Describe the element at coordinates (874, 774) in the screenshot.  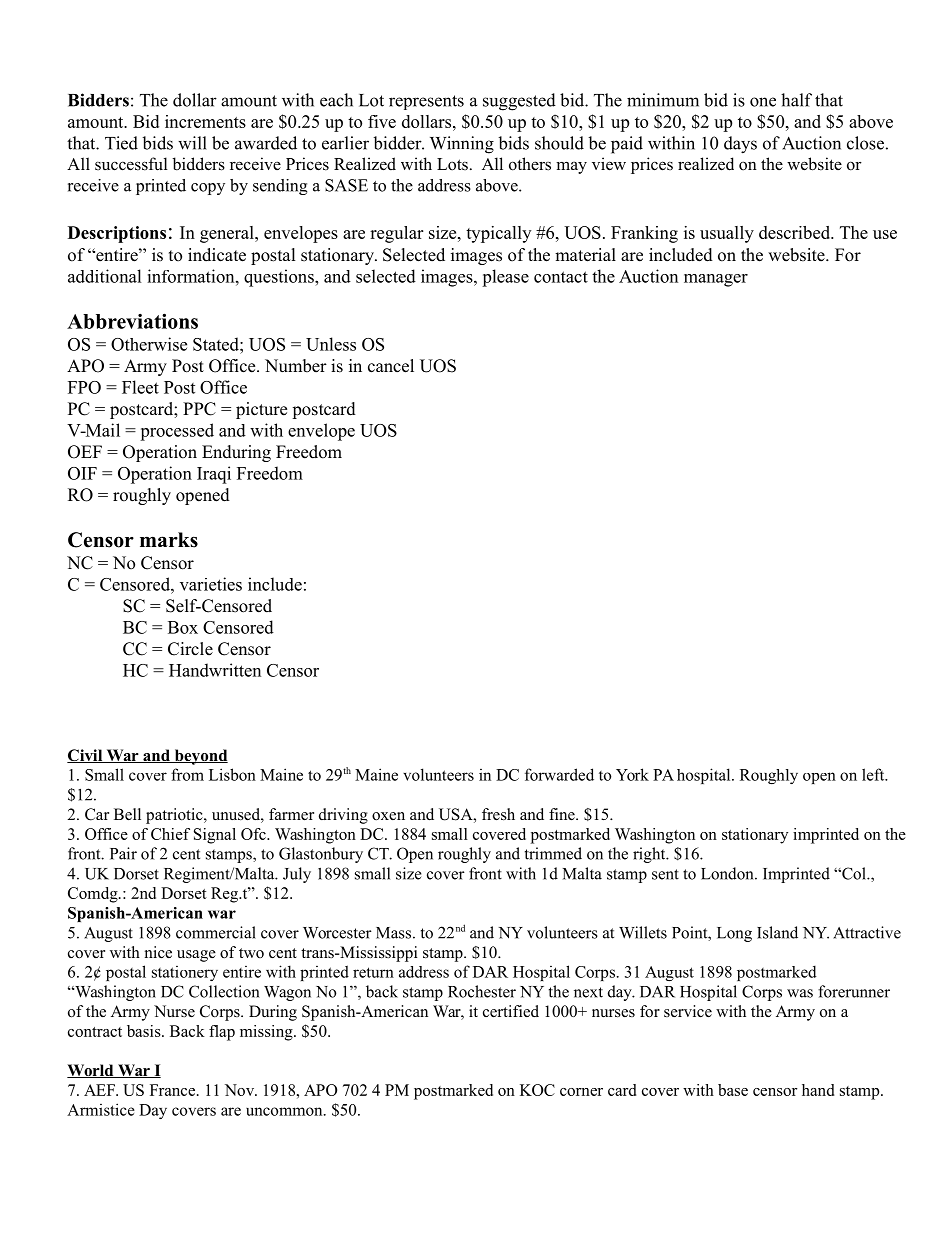
I see `left` at that location.
